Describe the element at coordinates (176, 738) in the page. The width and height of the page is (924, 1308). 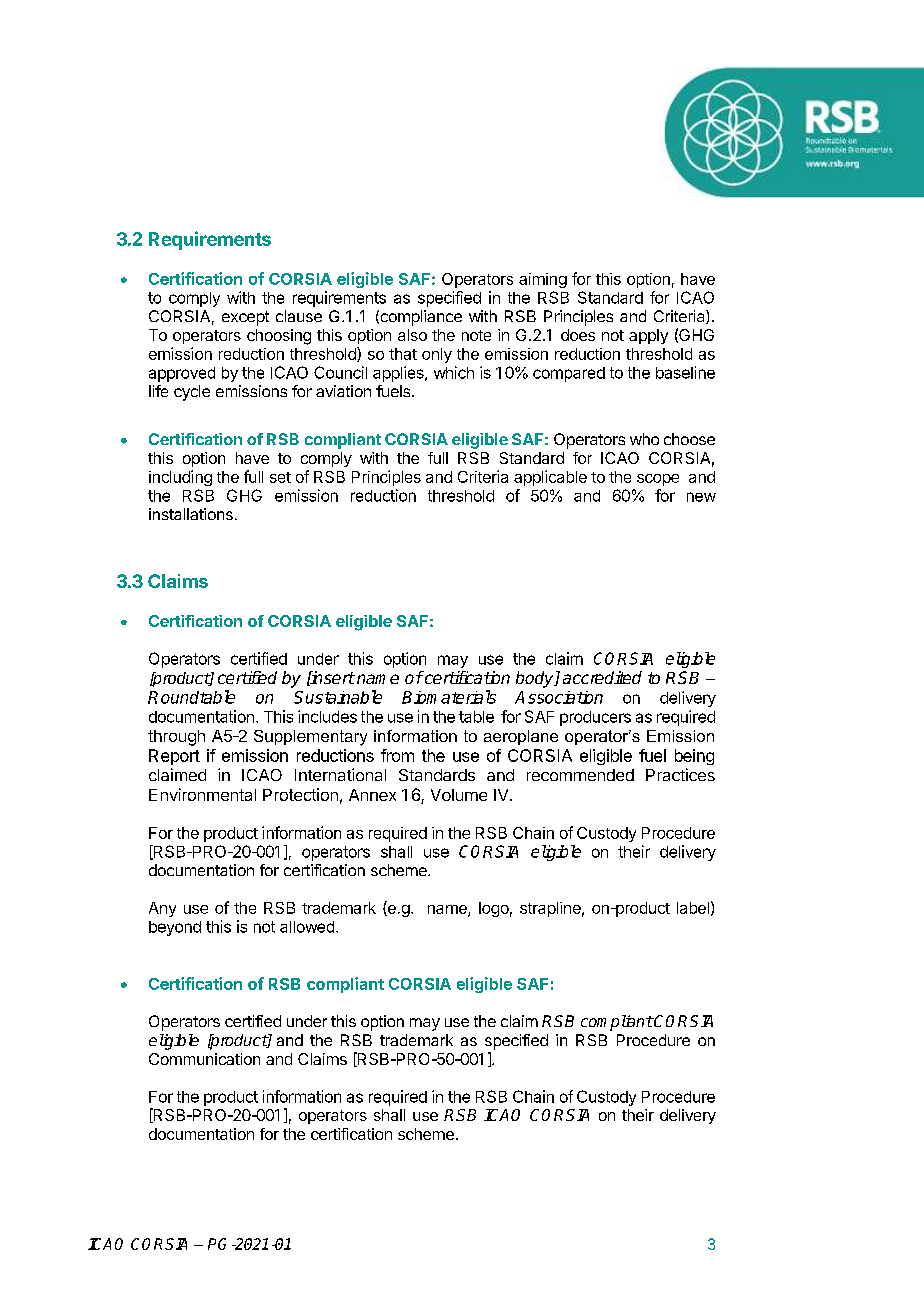
I see `through` at that location.
